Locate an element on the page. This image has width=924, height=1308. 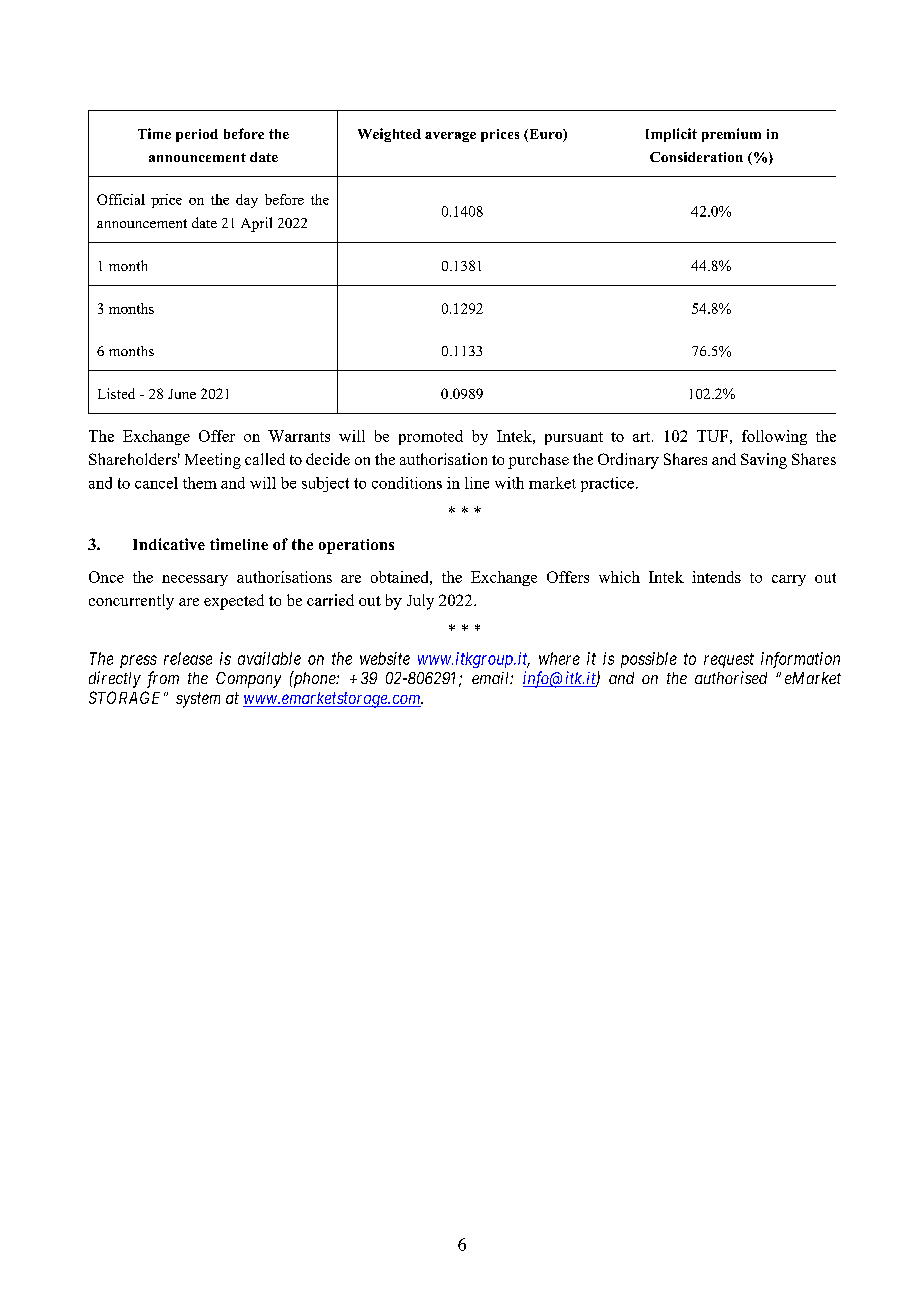
promoted is located at coordinates (431, 437).
